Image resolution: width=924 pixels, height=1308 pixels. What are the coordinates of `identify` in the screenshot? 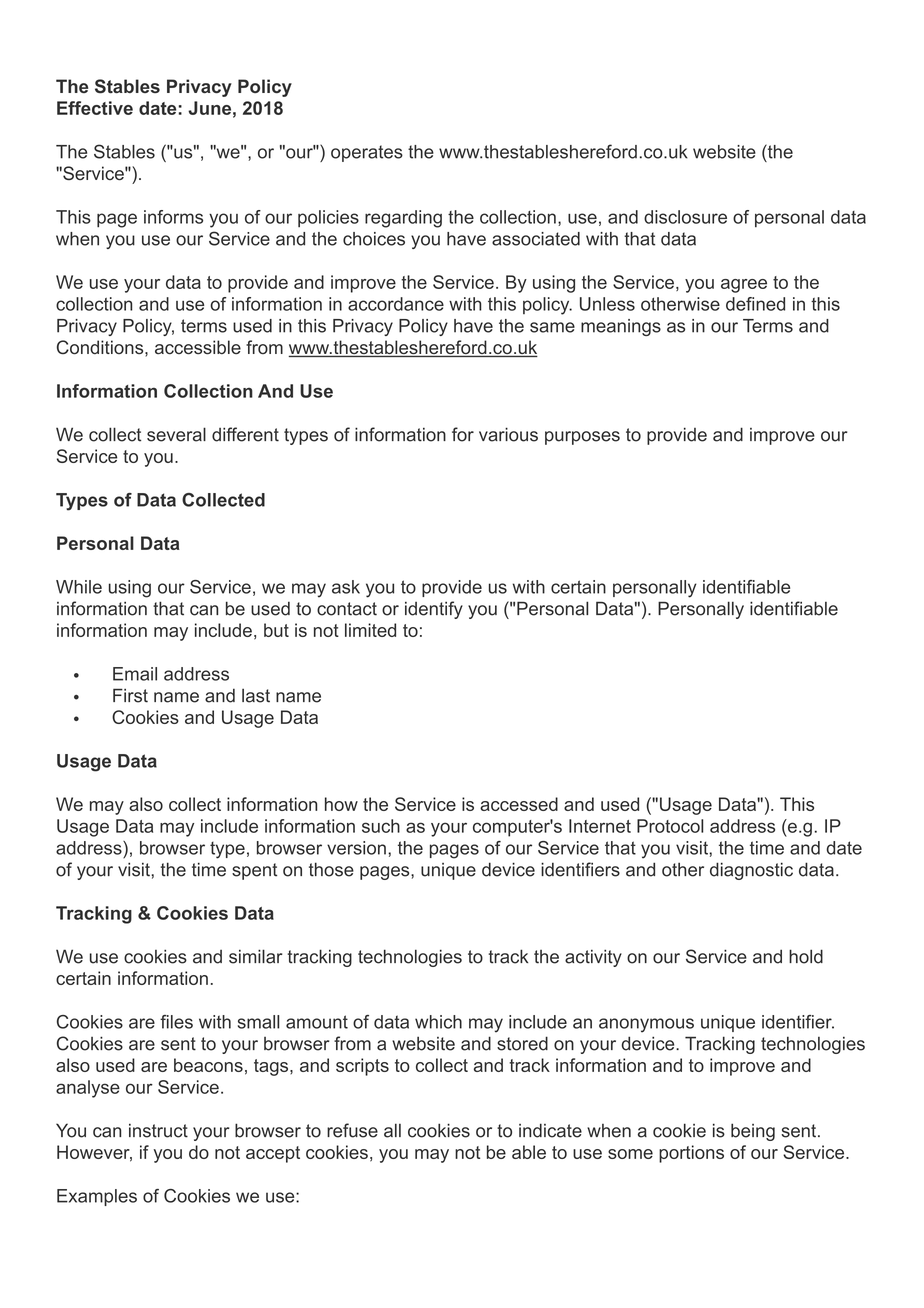 It's located at (434, 610).
